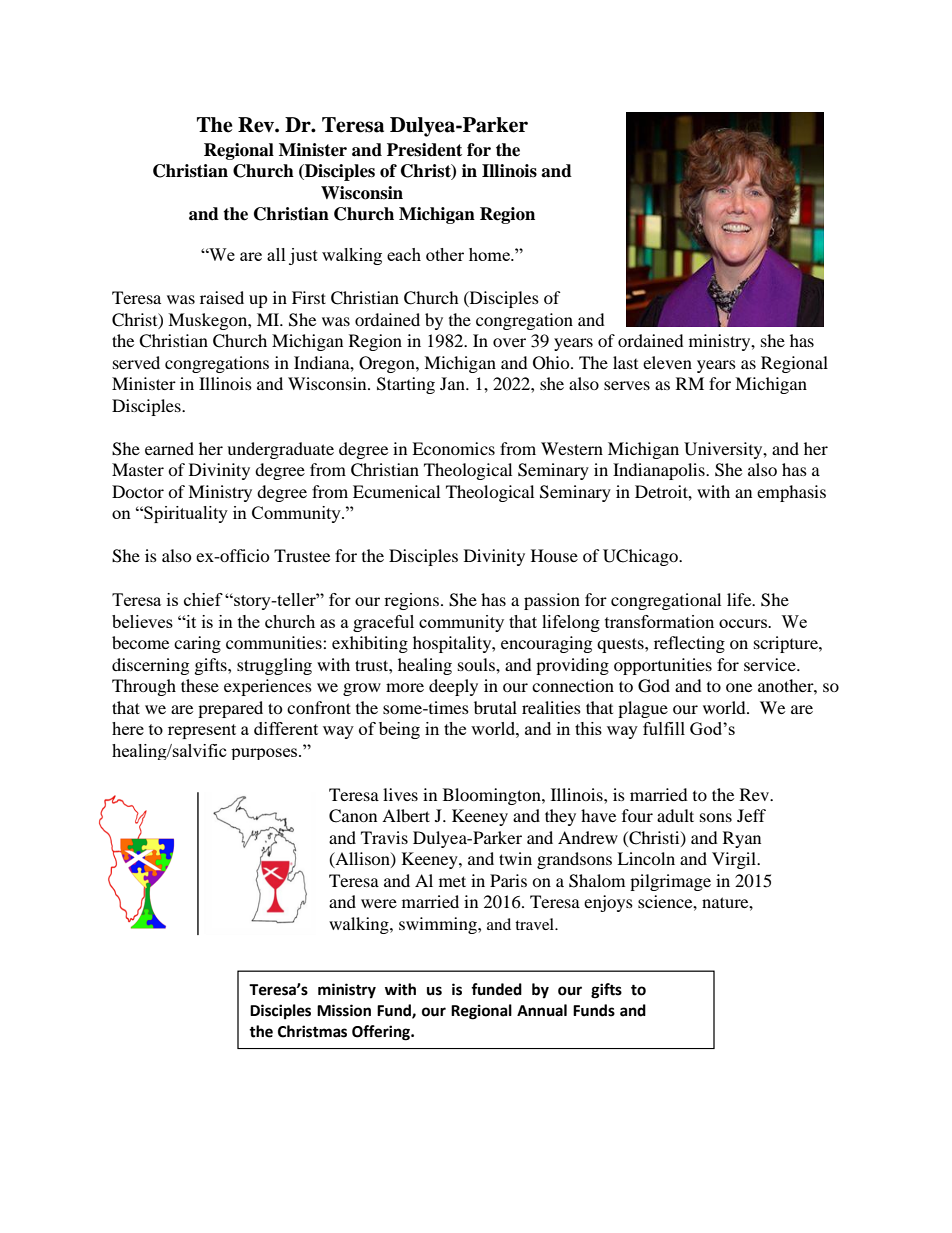  I want to click on Jan, so click(453, 383).
